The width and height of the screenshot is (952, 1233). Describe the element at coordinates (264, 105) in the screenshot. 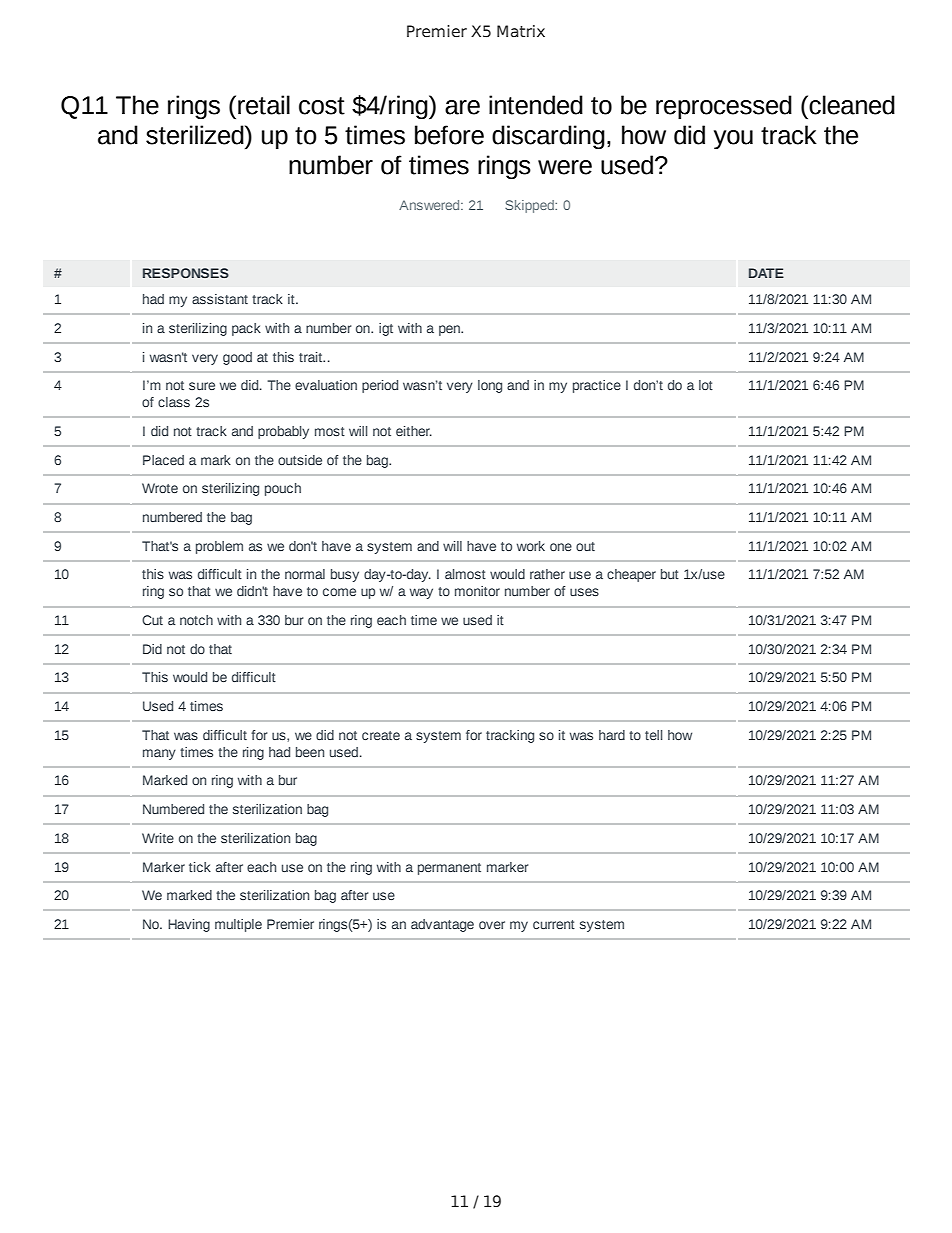

I see `retail` at that location.
